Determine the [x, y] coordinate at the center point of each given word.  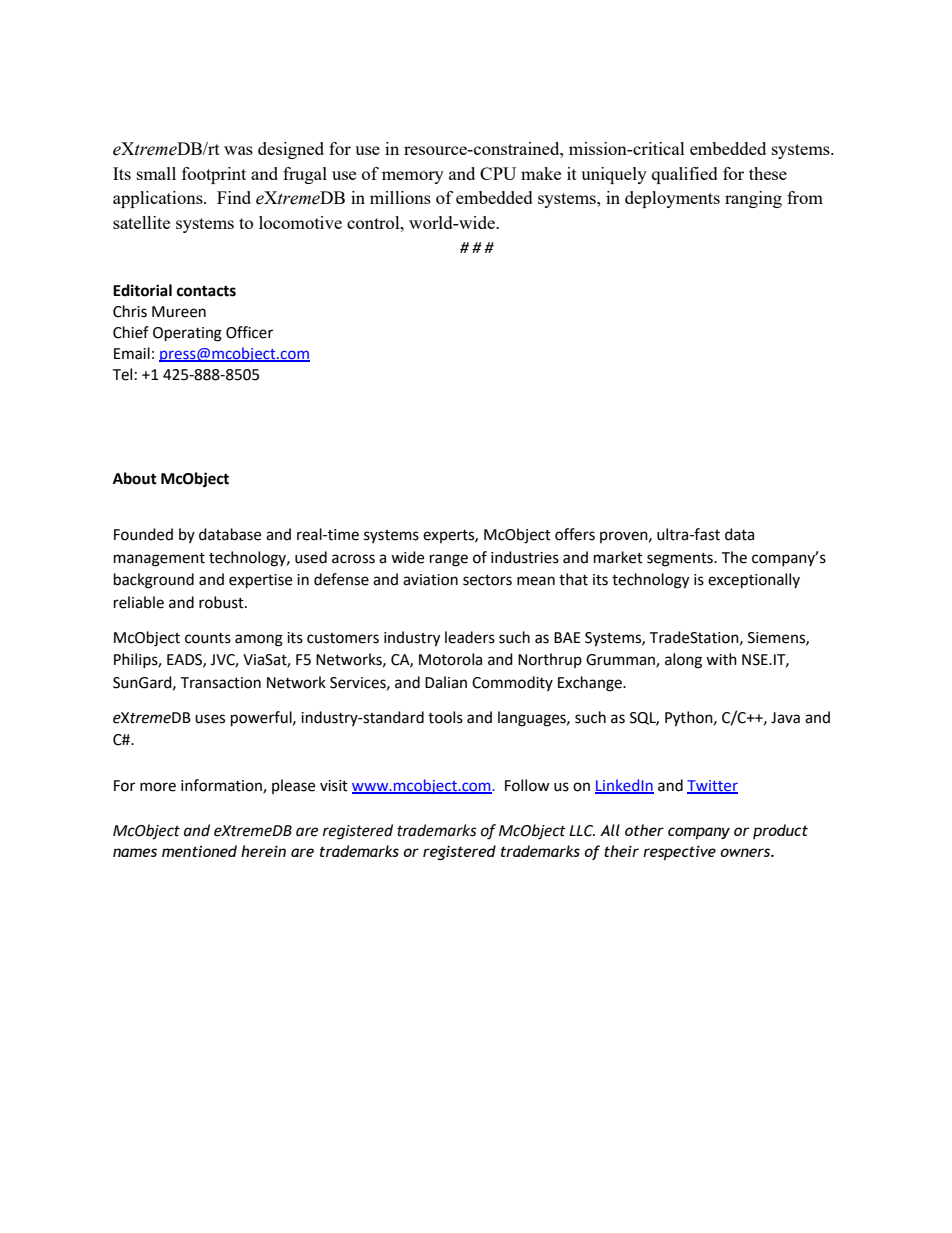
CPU [498, 173]
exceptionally [754, 581]
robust [222, 602]
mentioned [199, 851]
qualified [685, 175]
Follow [527, 785]
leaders [470, 637]
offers [575, 534]
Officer [249, 332]
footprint [214, 175]
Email [132, 353]
